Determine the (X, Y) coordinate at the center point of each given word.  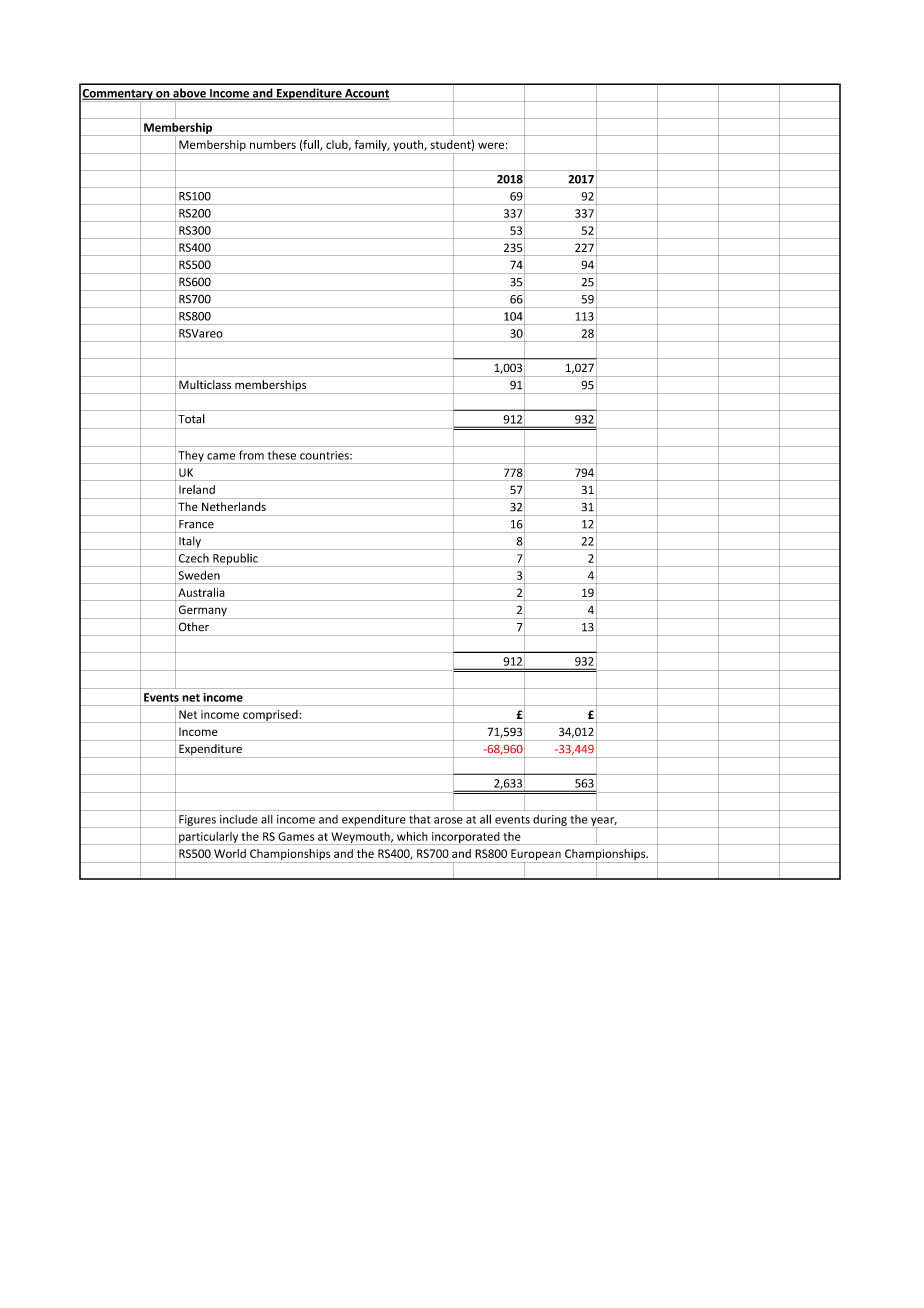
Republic (235, 560)
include (238, 819)
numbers (273, 144)
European (536, 856)
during (550, 821)
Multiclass (205, 384)
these (282, 455)
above (189, 94)
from (251, 455)
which (412, 836)
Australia (201, 592)
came (221, 456)
